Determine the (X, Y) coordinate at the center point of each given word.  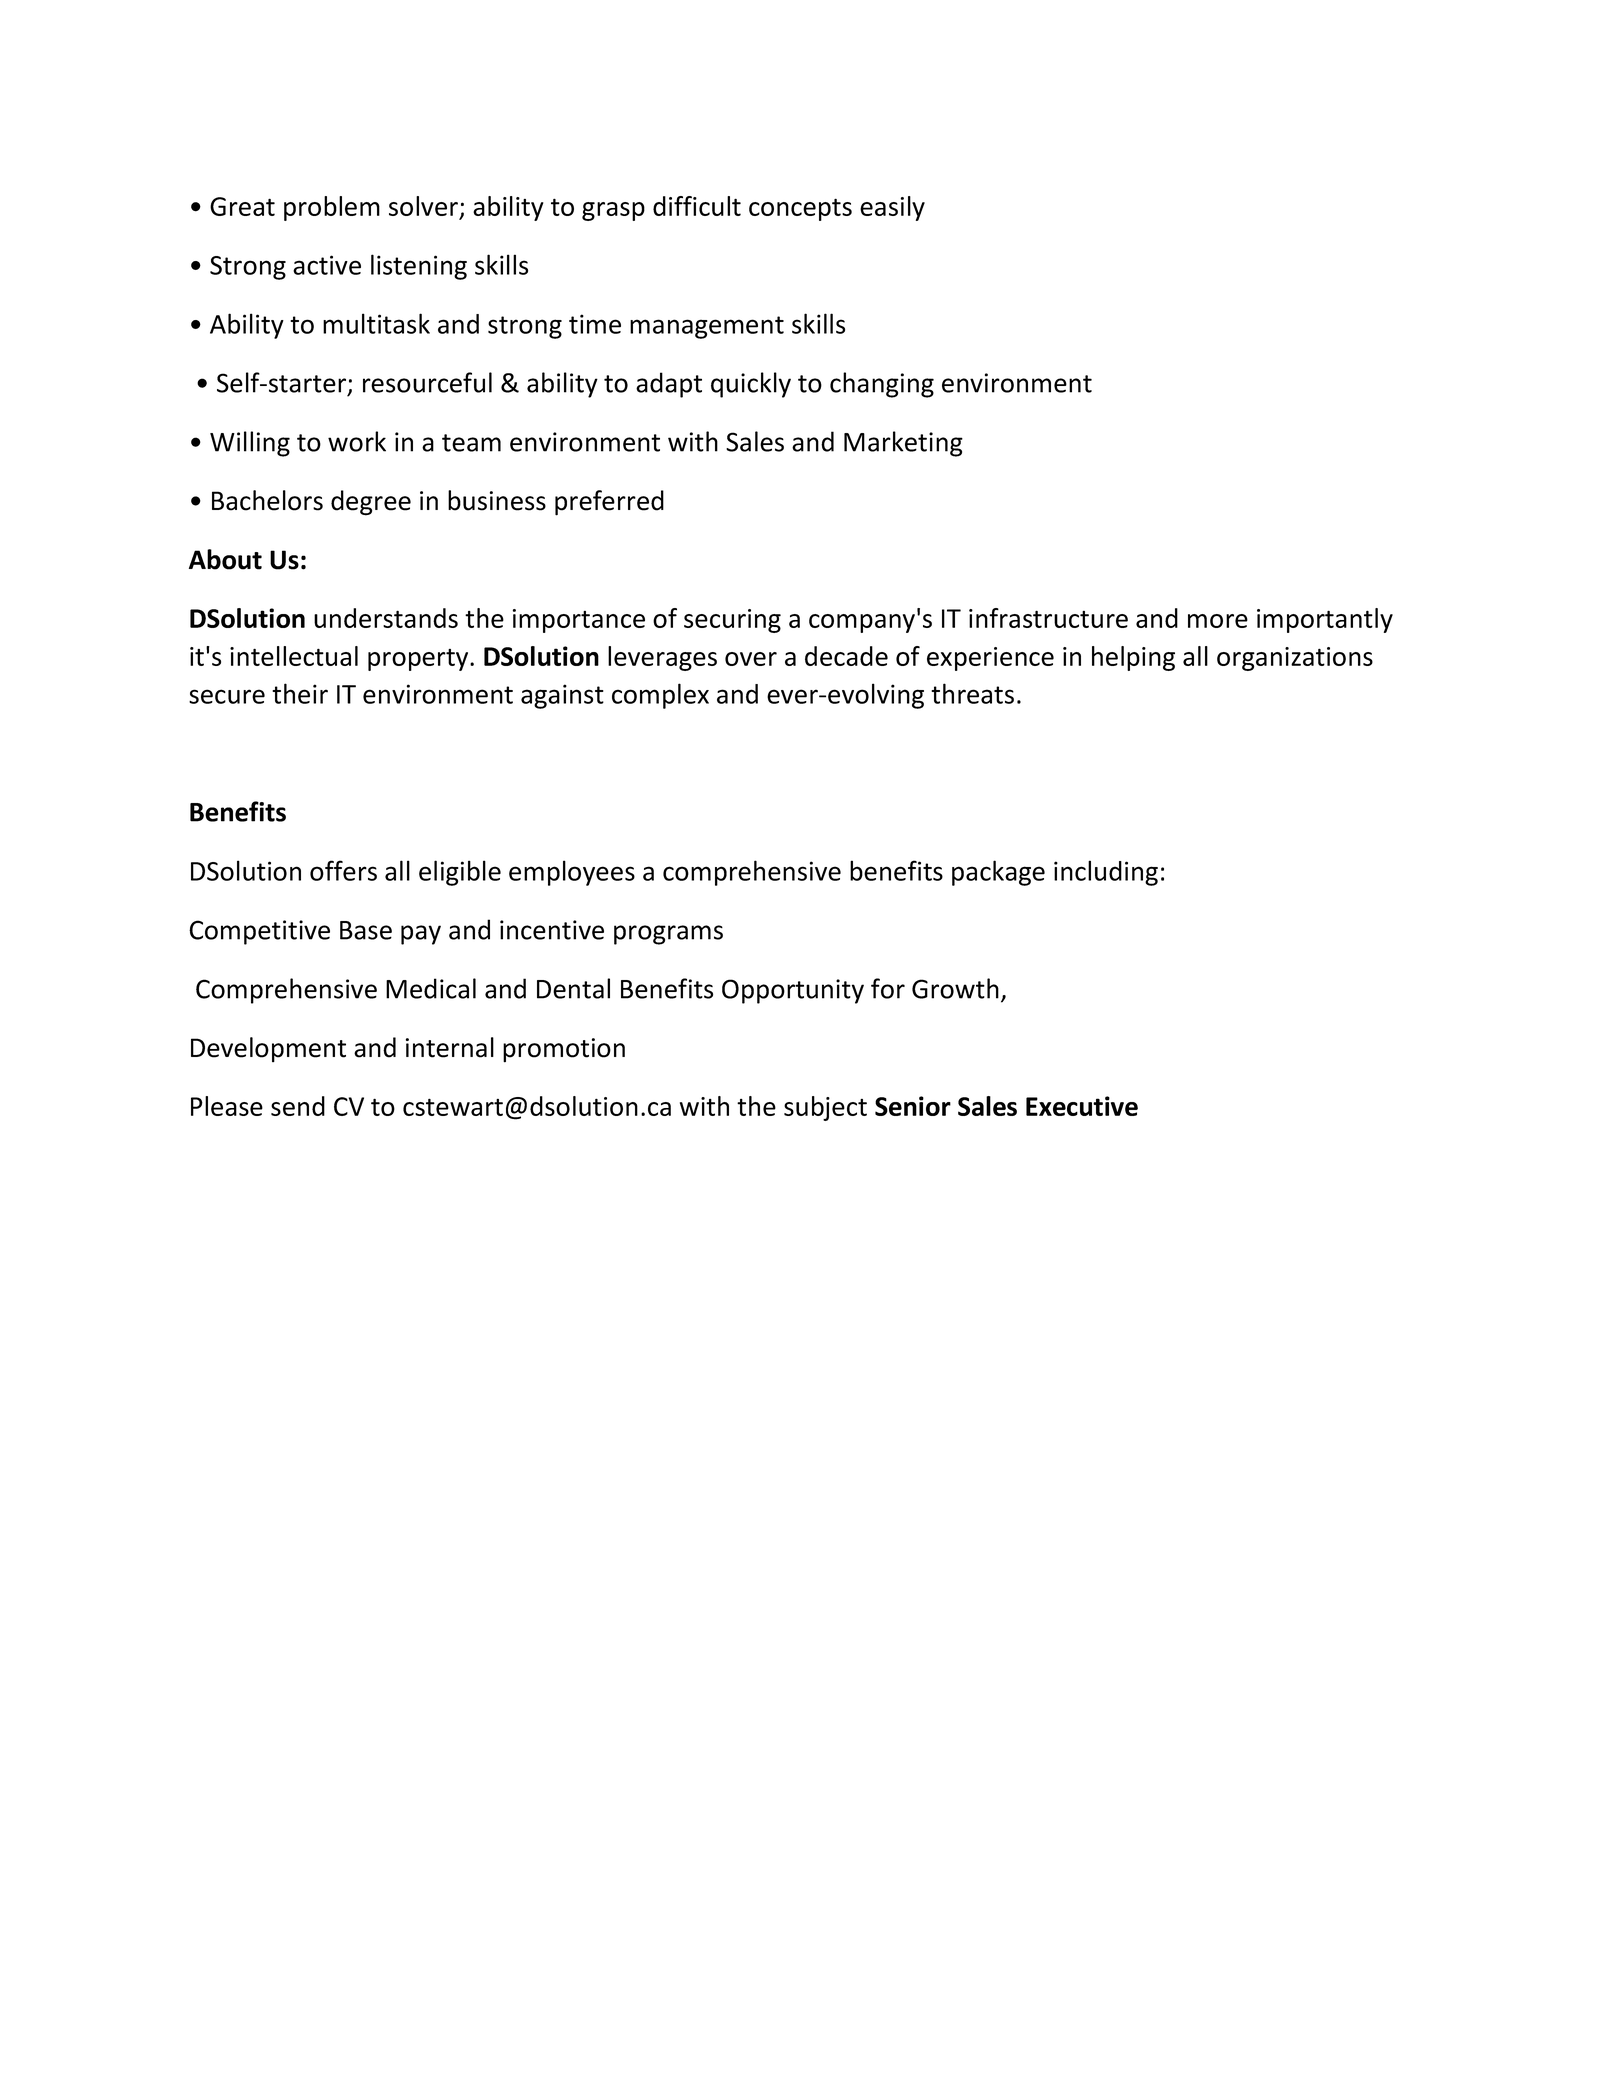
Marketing (903, 444)
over (751, 659)
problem (332, 208)
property (419, 660)
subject (825, 1108)
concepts (800, 209)
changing (882, 385)
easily (892, 208)
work (357, 441)
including (1106, 873)
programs (668, 935)
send (298, 1106)
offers (343, 870)
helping (1133, 658)
